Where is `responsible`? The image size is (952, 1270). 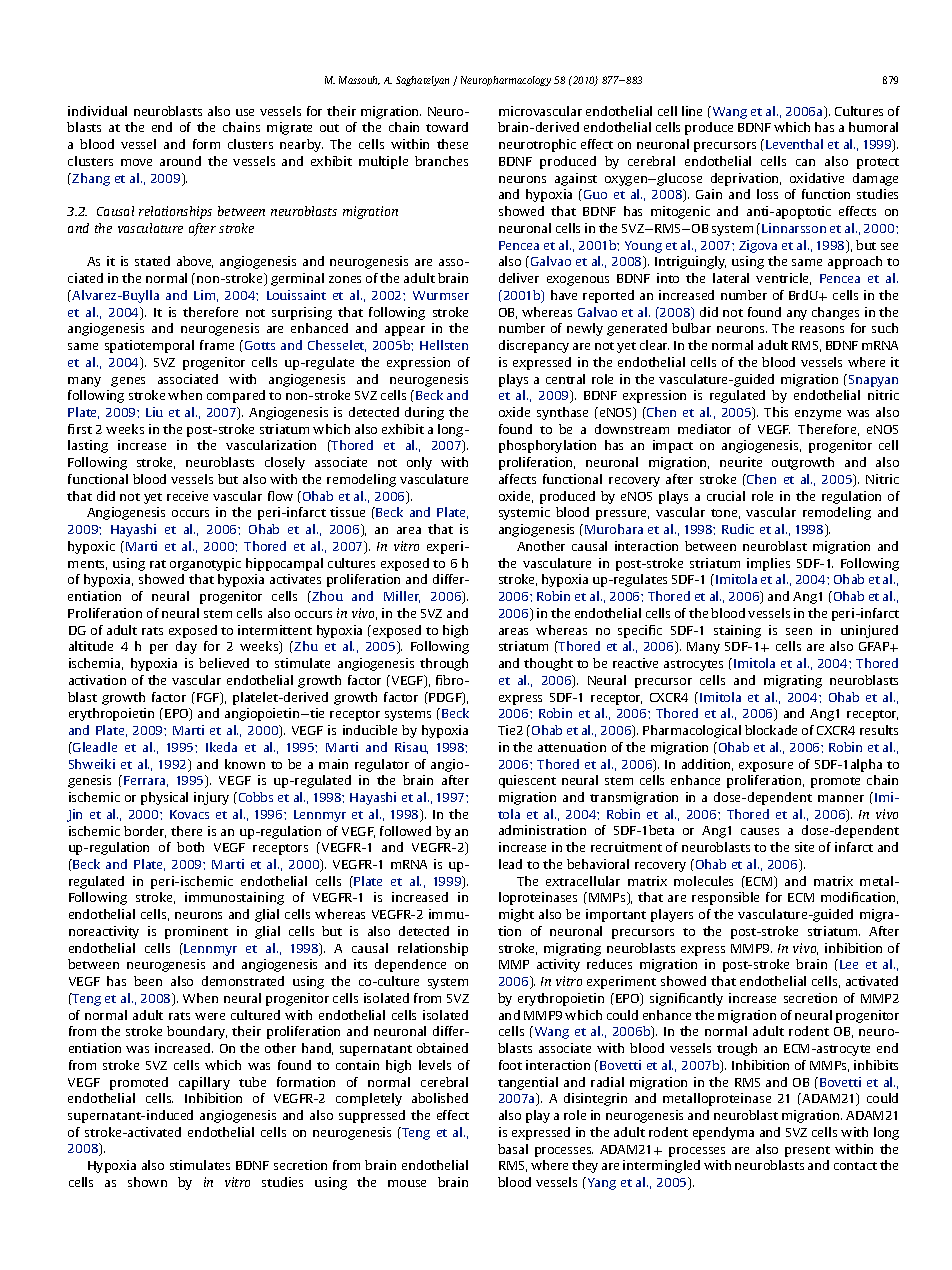 responsible is located at coordinates (725, 898).
